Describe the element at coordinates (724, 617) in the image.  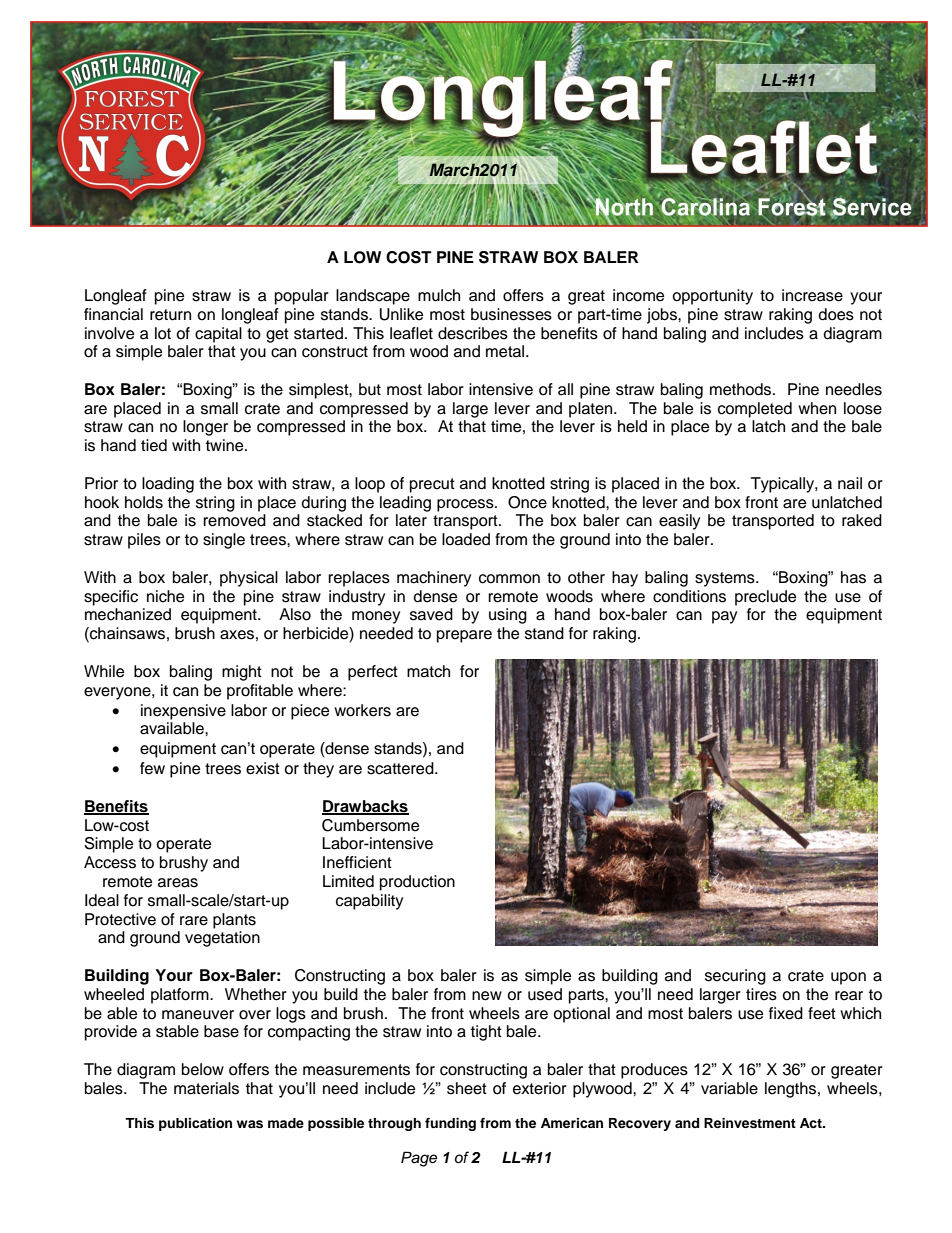
I see `pay` at that location.
